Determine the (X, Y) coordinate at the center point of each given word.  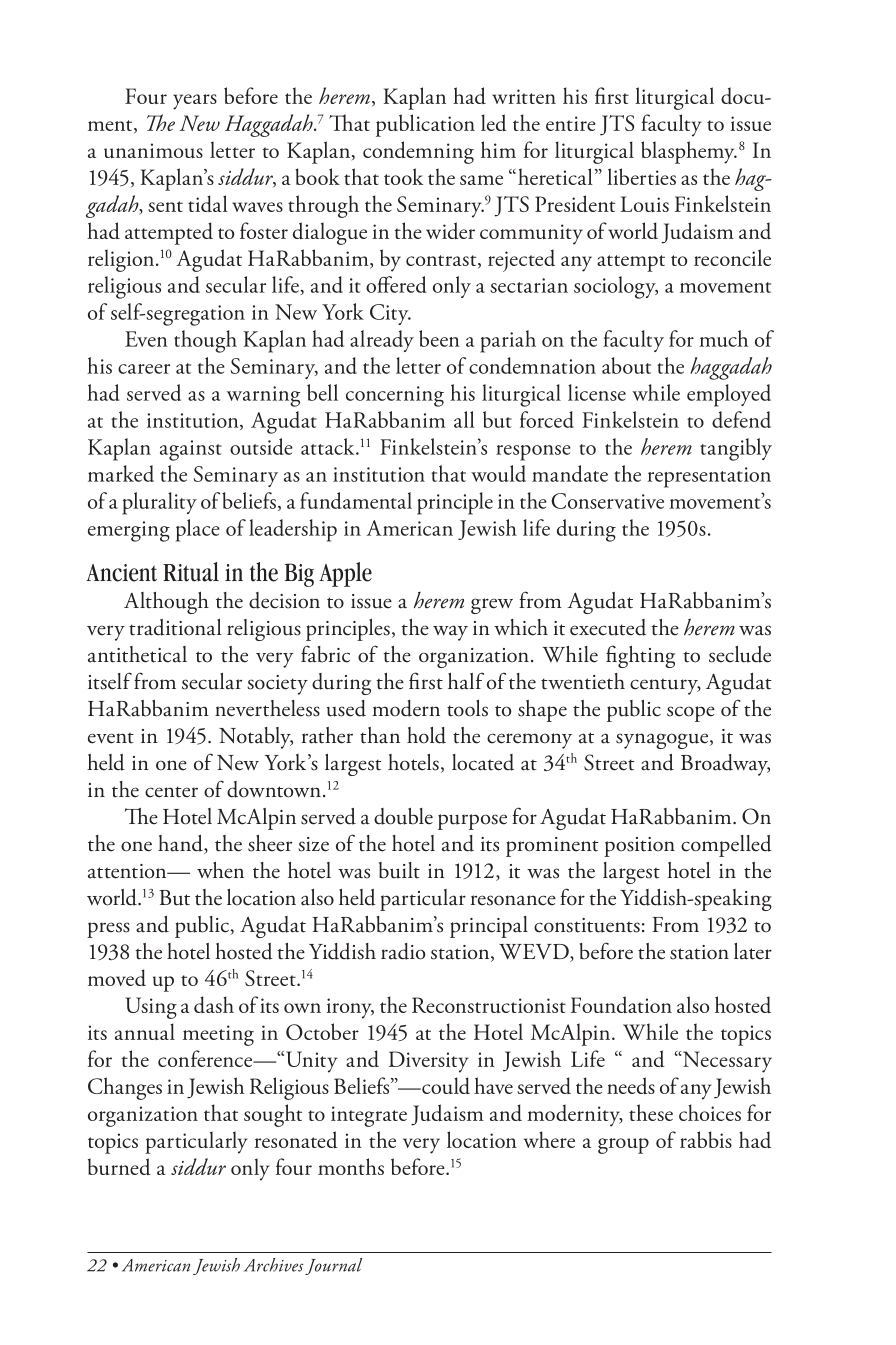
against (191, 450)
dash (214, 1004)
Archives (273, 1265)
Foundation (621, 1004)
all (464, 419)
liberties (641, 176)
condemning (418, 152)
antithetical (137, 654)
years (195, 102)
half (466, 681)
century (665, 686)
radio (403, 951)
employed (729, 395)
